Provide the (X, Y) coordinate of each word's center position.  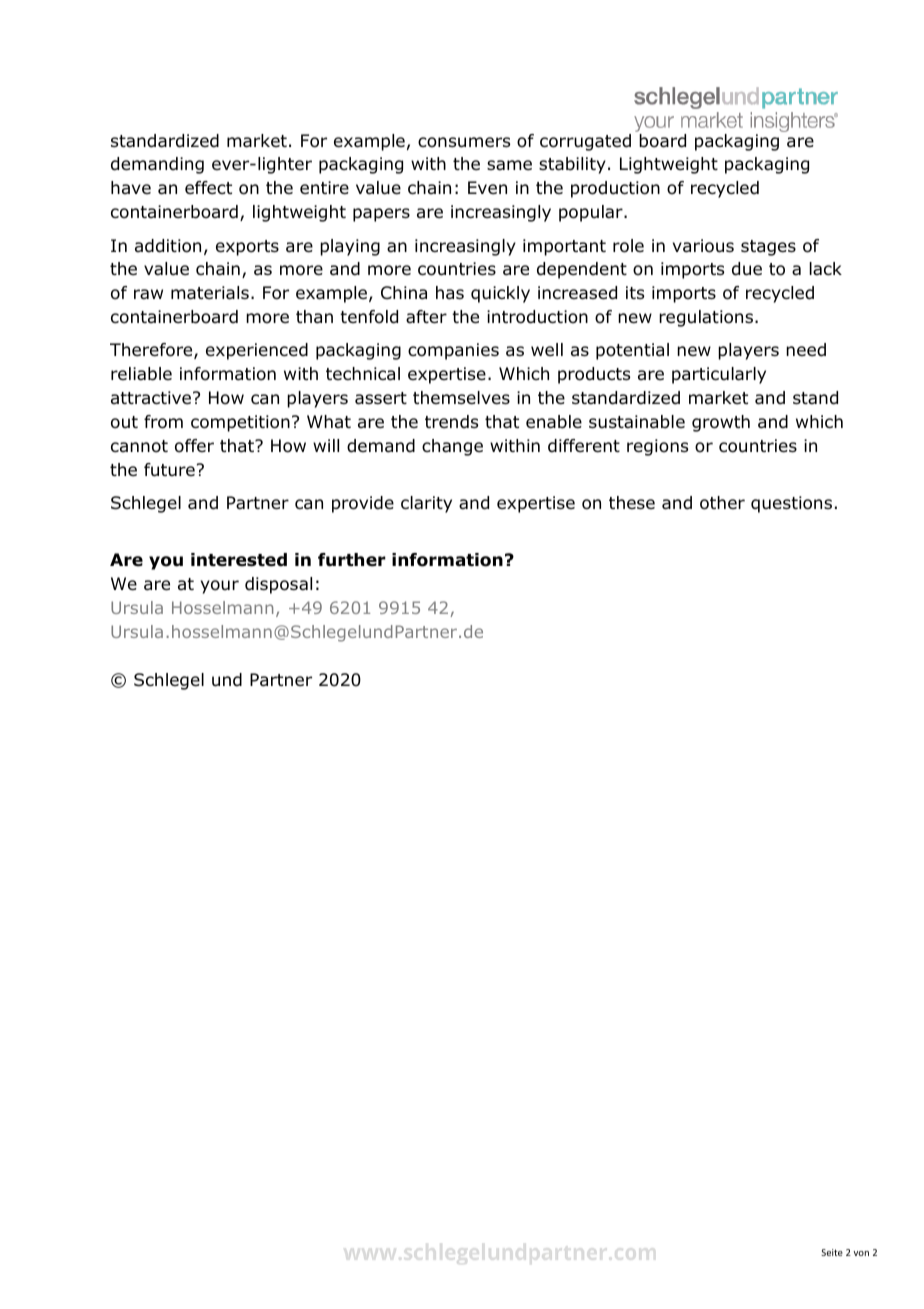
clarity (426, 504)
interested (239, 560)
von (861, 1253)
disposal (278, 585)
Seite (832, 1252)
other (722, 503)
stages (768, 248)
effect (208, 187)
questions (791, 504)
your (220, 587)
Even (487, 187)
